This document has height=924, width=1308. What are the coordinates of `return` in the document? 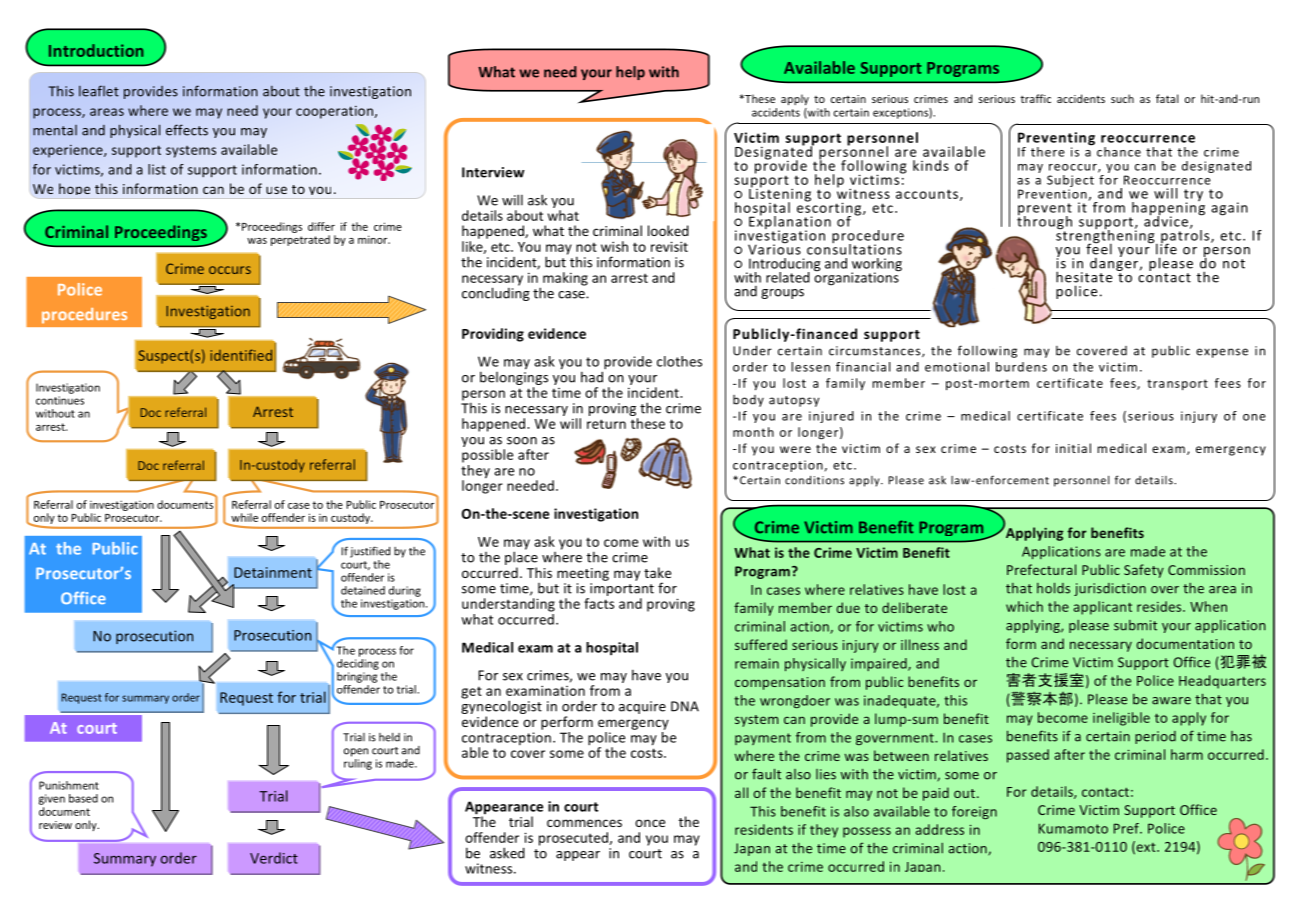 It's located at (606, 424).
